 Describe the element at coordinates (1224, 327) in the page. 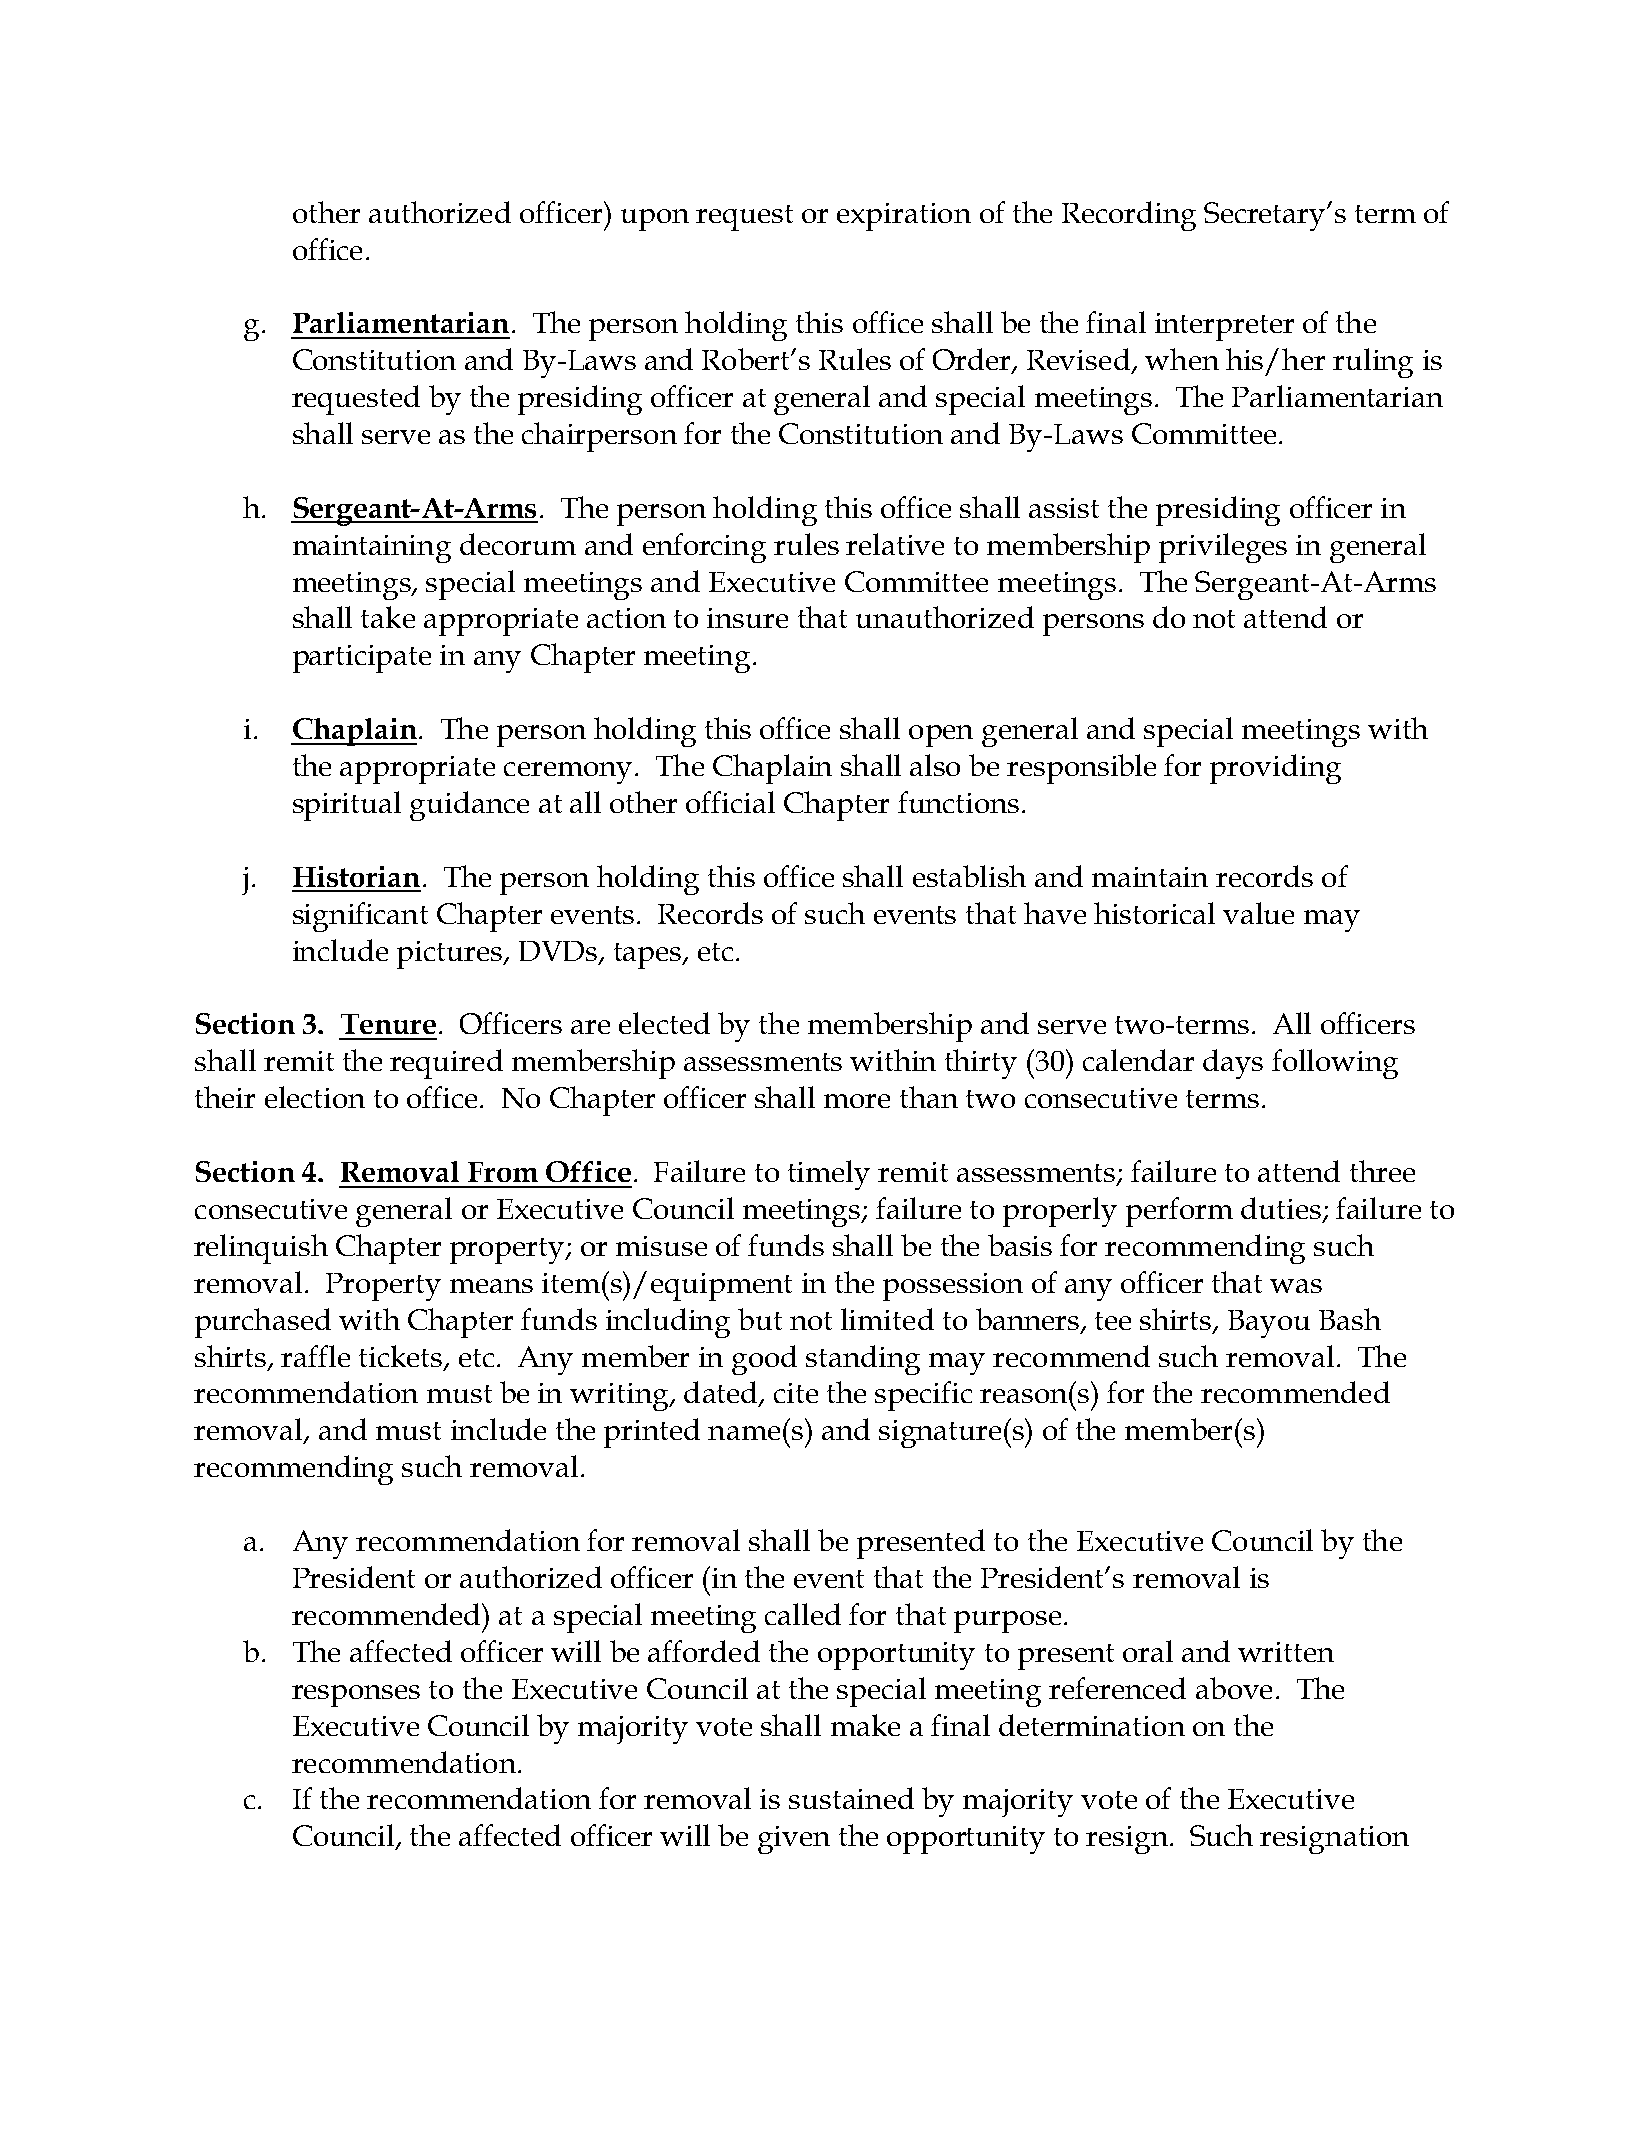

I see `interpreter` at that location.
